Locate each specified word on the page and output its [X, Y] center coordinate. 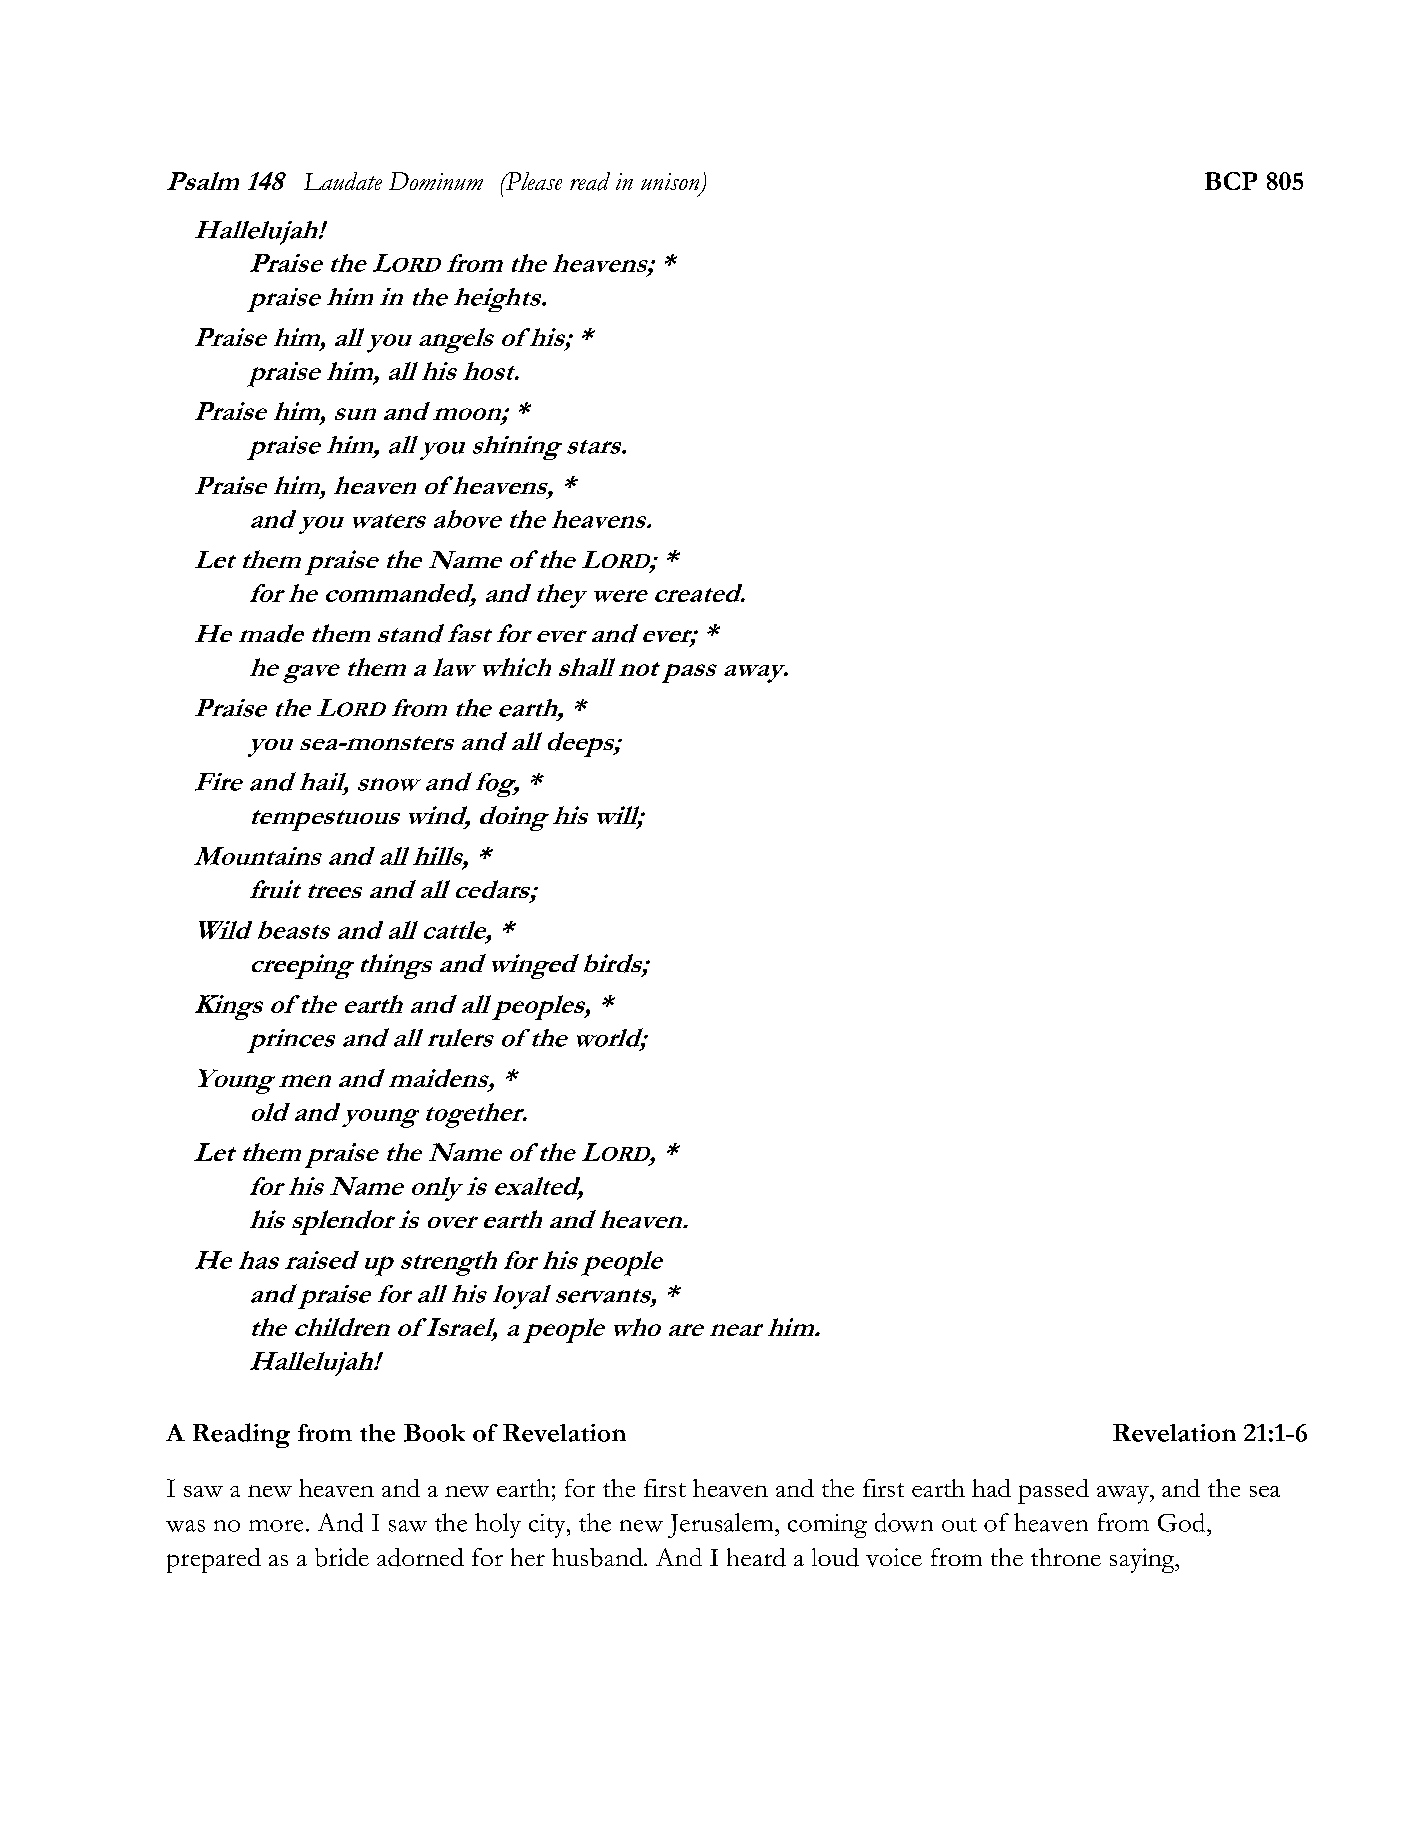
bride [342, 1557]
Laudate [343, 181]
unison [671, 183]
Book [434, 1433]
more [276, 1526]
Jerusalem [722, 1525]
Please [533, 181]
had [991, 1488]
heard [756, 1557]
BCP [1231, 181]
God [1183, 1522]
